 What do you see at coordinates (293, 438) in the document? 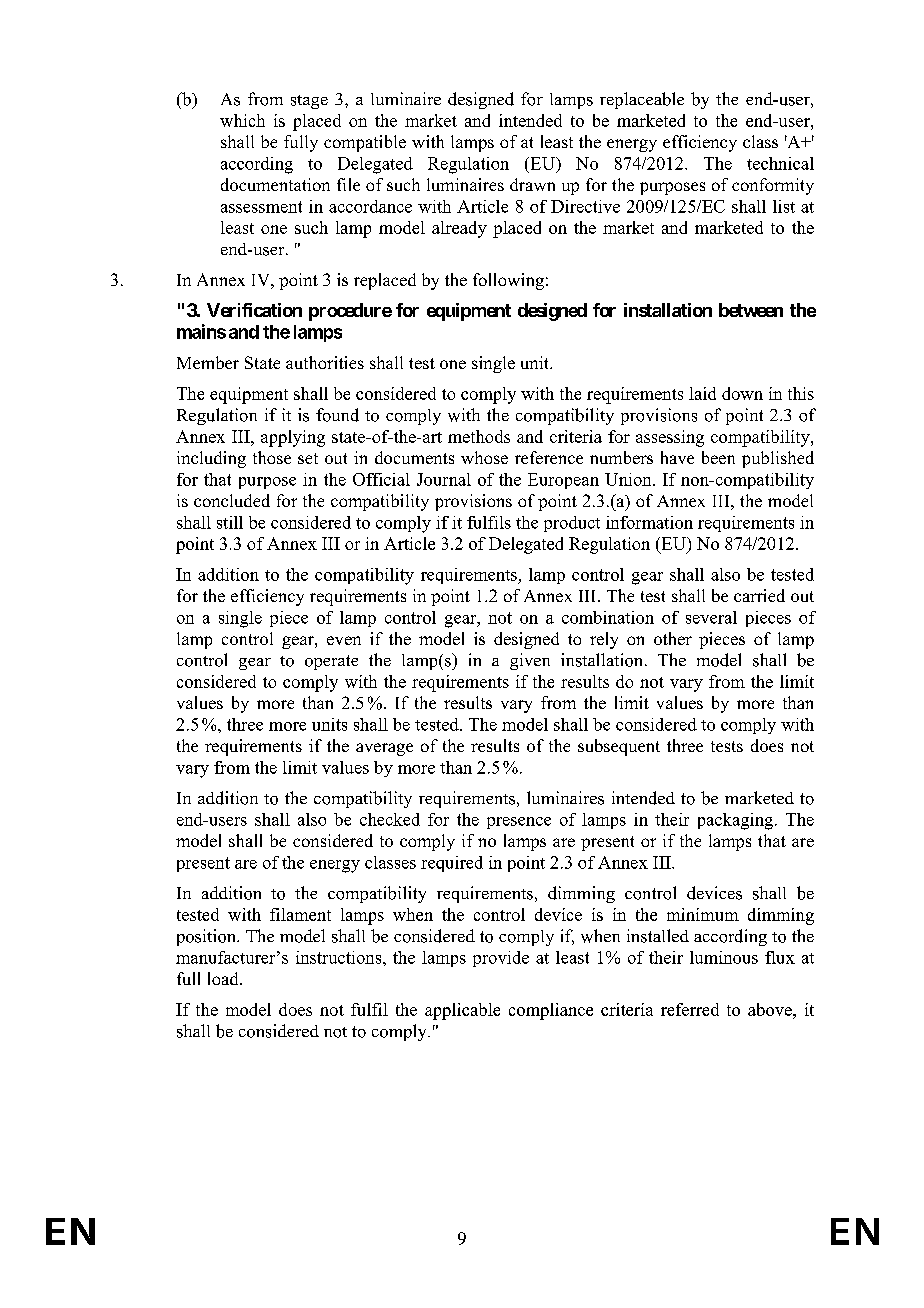
I see `applying` at bounding box center [293, 438].
